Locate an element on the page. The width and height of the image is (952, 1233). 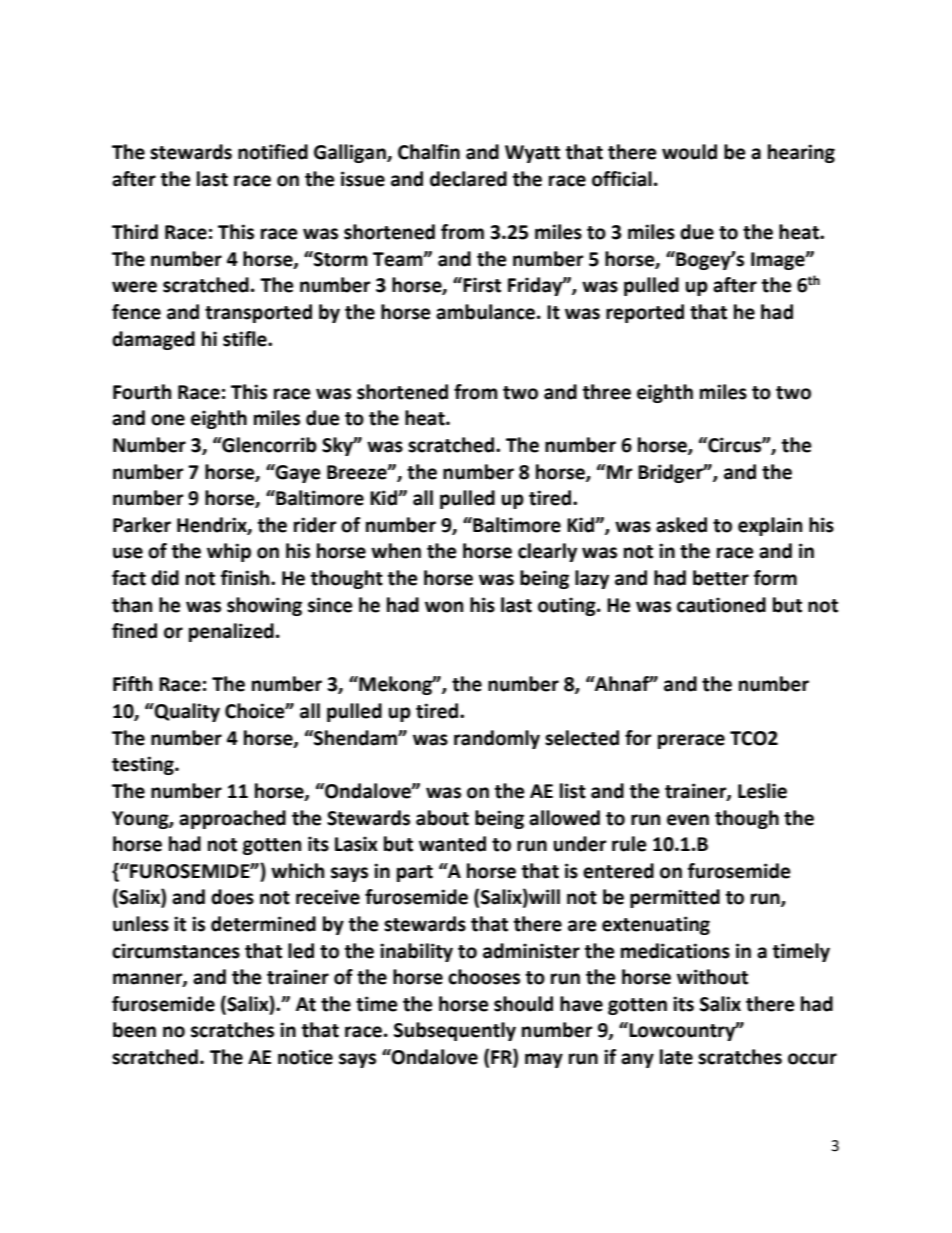
explain is located at coordinates (770, 526).
